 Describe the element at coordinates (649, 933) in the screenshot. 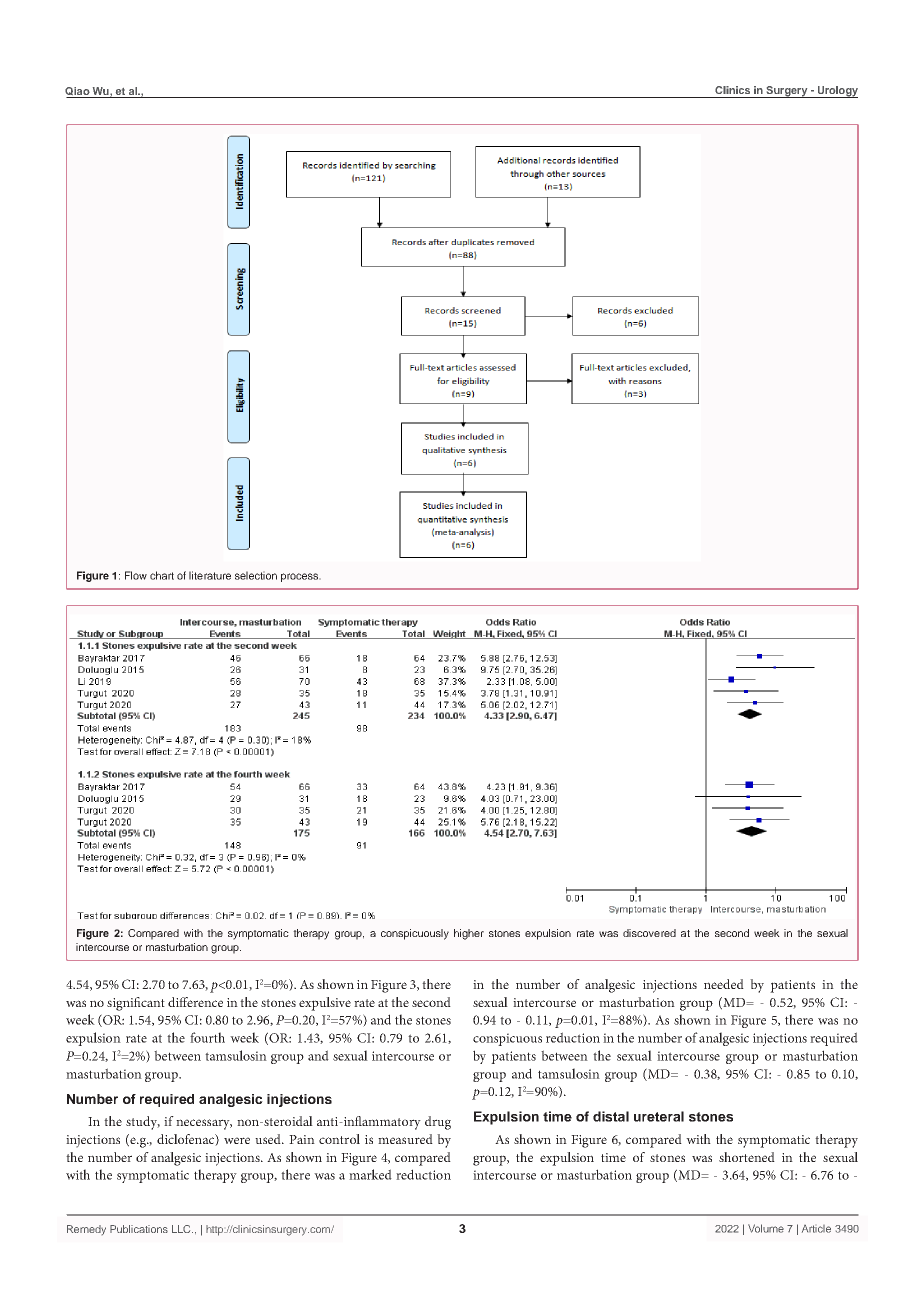

I see `discovered` at that location.
